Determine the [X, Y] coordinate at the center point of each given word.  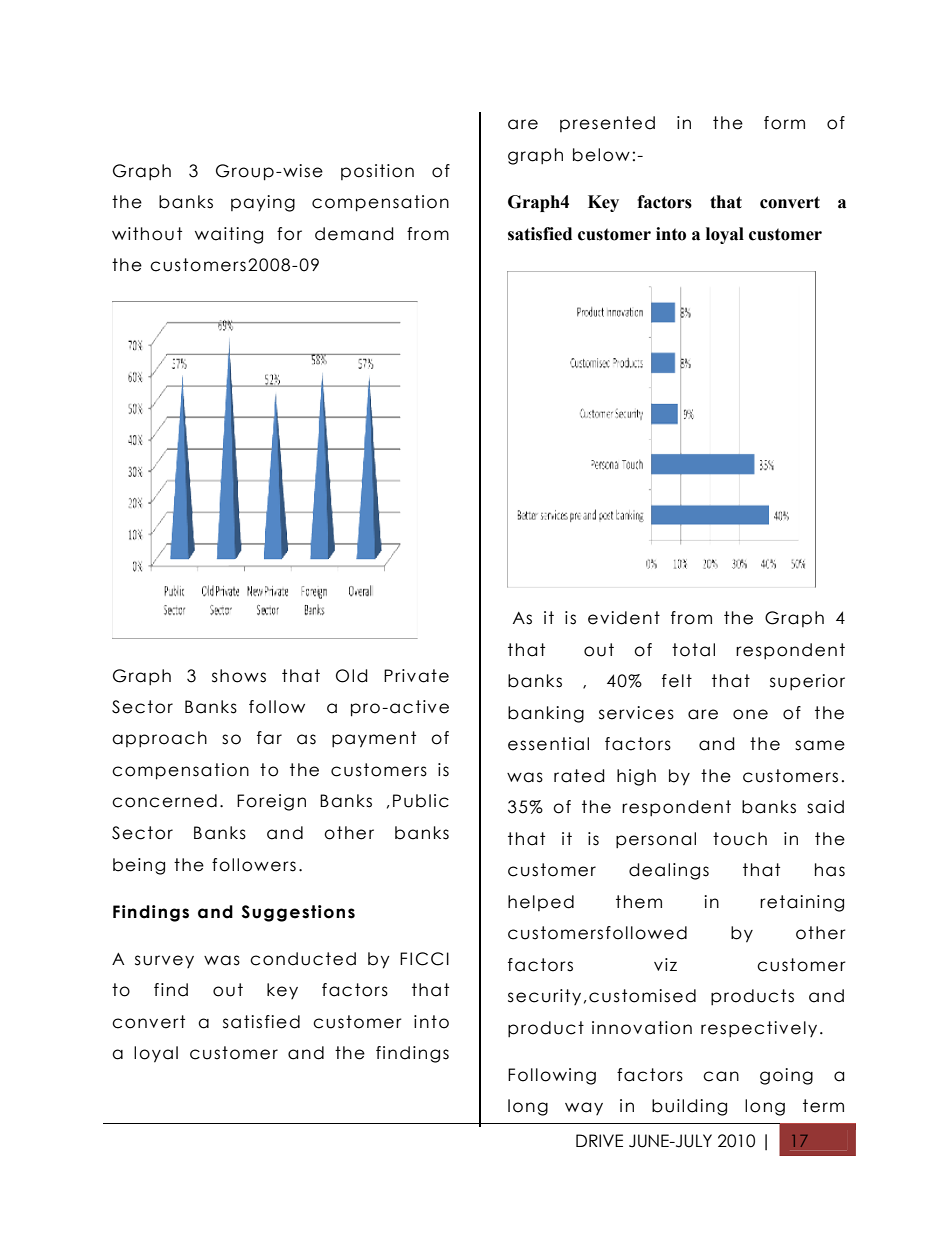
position [377, 172]
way [584, 1108]
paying [263, 203]
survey [164, 961]
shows [239, 676]
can [721, 1076]
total [693, 650]
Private [416, 676]
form [784, 123]
